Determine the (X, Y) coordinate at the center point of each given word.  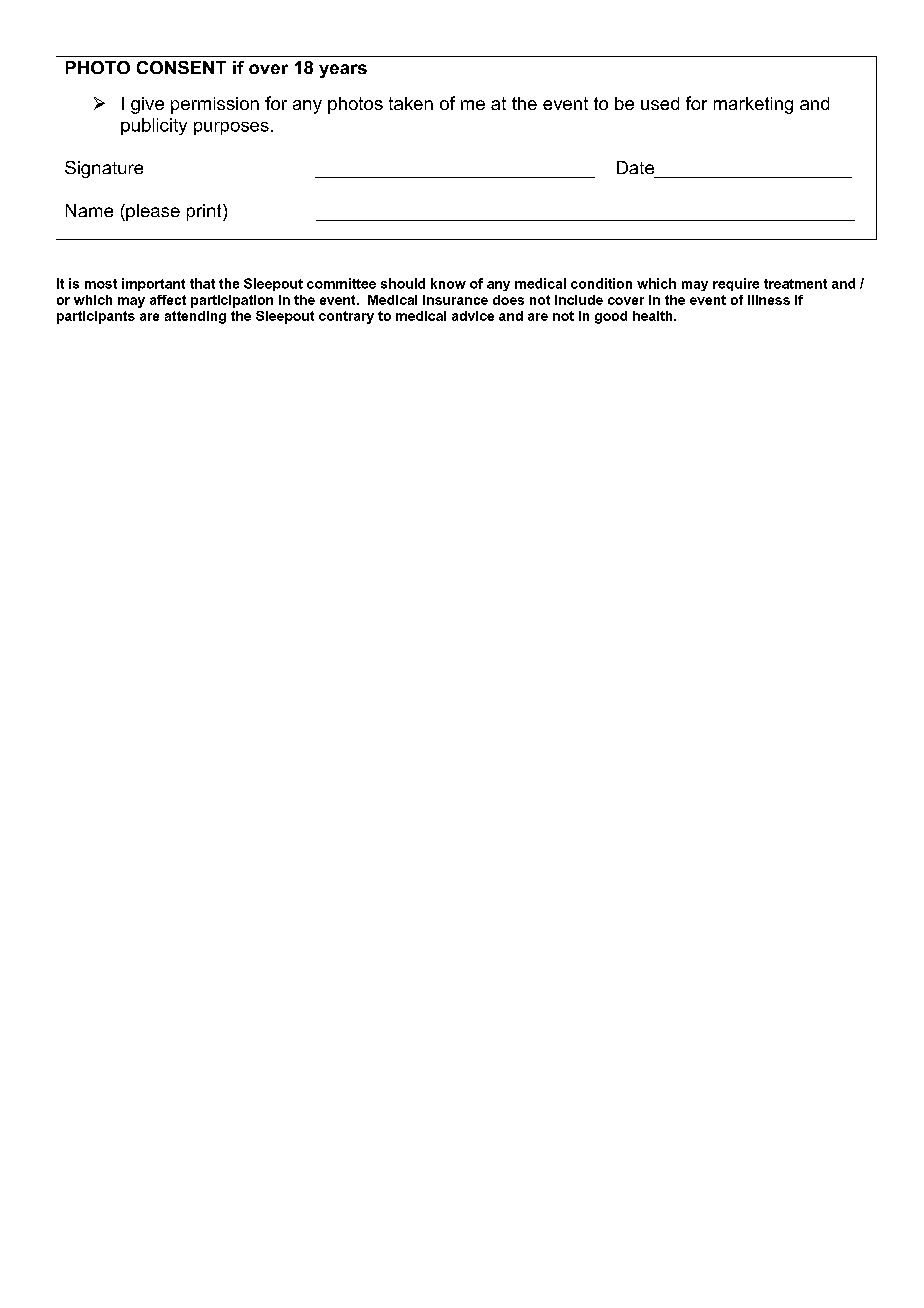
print (205, 212)
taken (411, 103)
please (152, 212)
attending (195, 317)
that (202, 283)
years (343, 71)
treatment (795, 284)
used (660, 103)
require (736, 284)
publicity (154, 126)
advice (473, 316)
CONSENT (181, 67)
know (448, 283)
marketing (753, 105)
